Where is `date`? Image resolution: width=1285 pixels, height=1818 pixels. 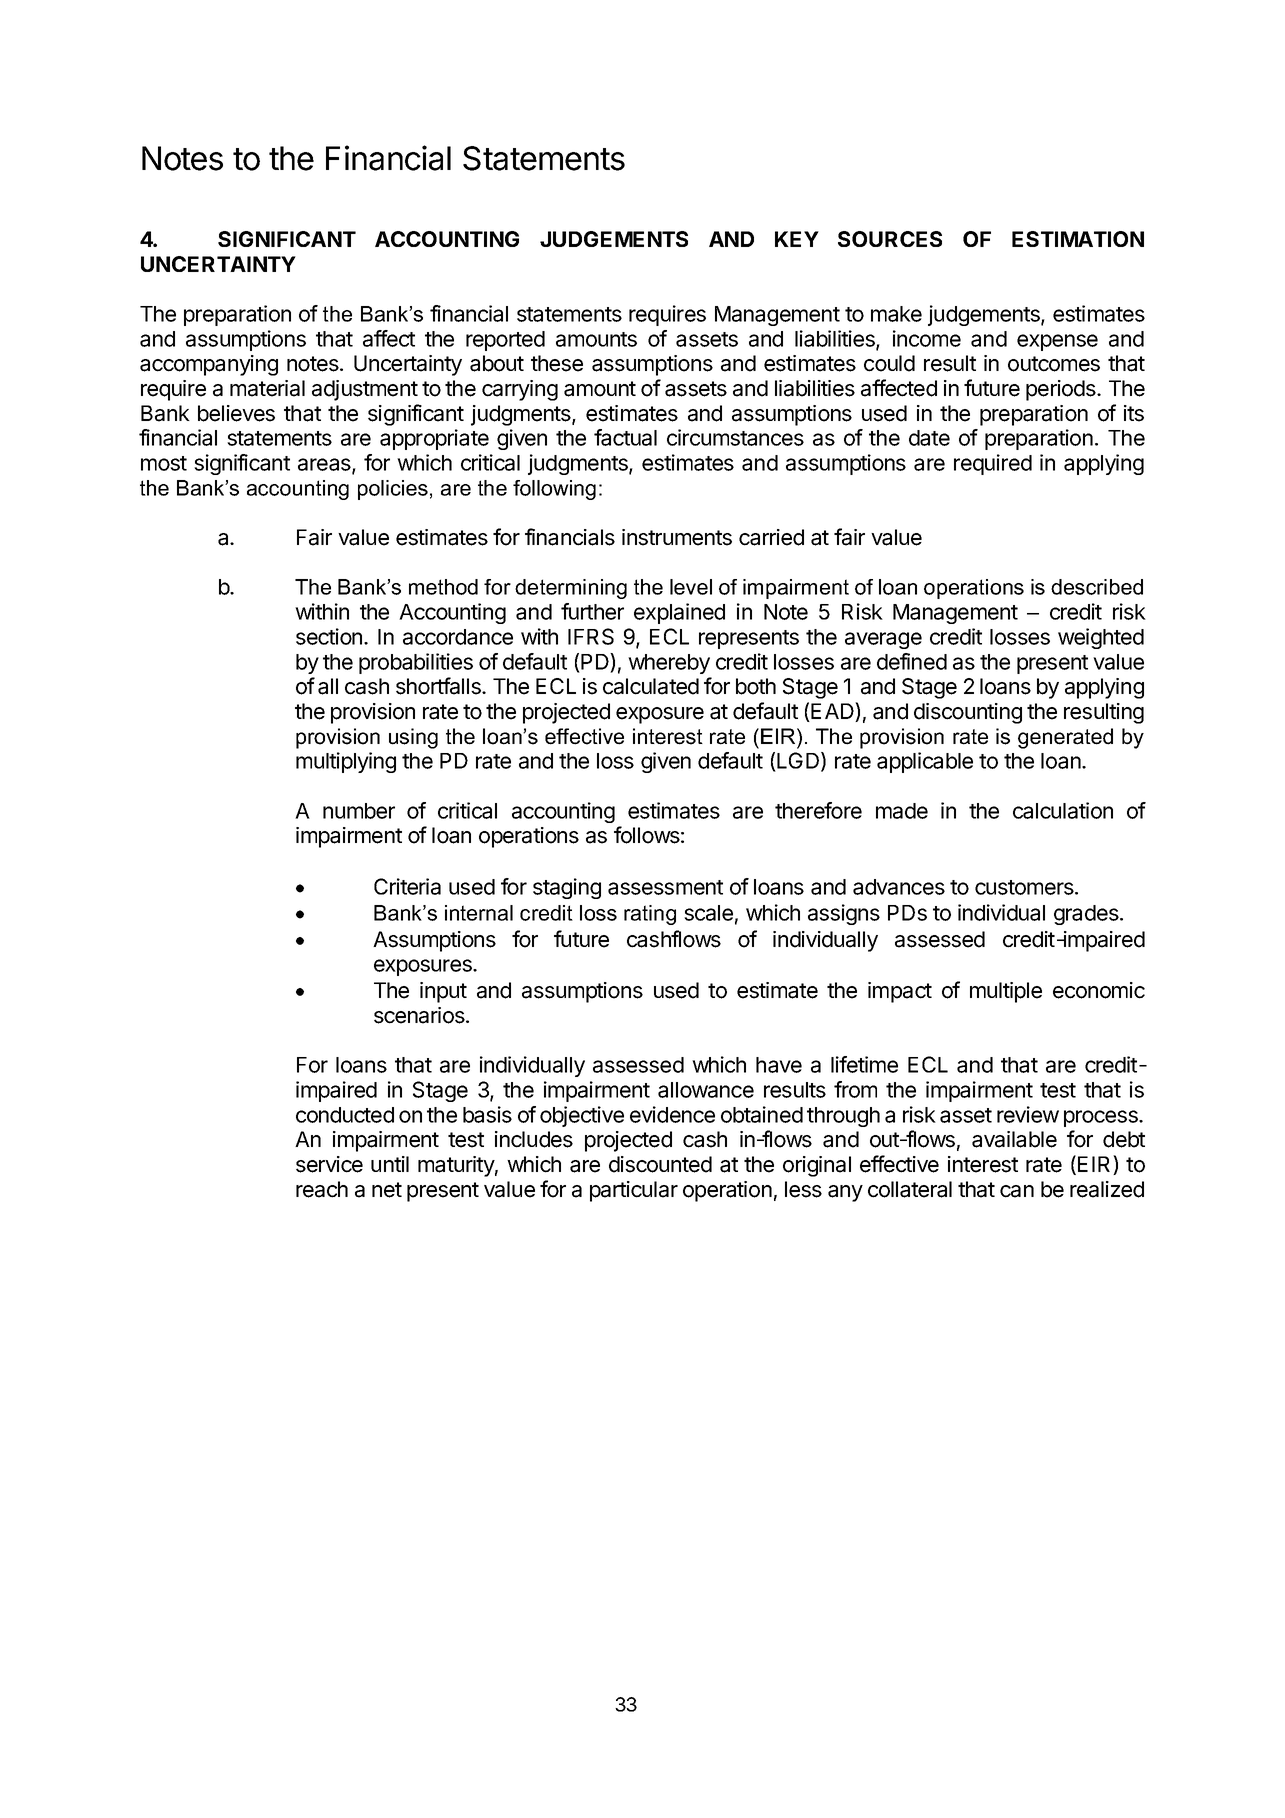
date is located at coordinates (929, 438).
